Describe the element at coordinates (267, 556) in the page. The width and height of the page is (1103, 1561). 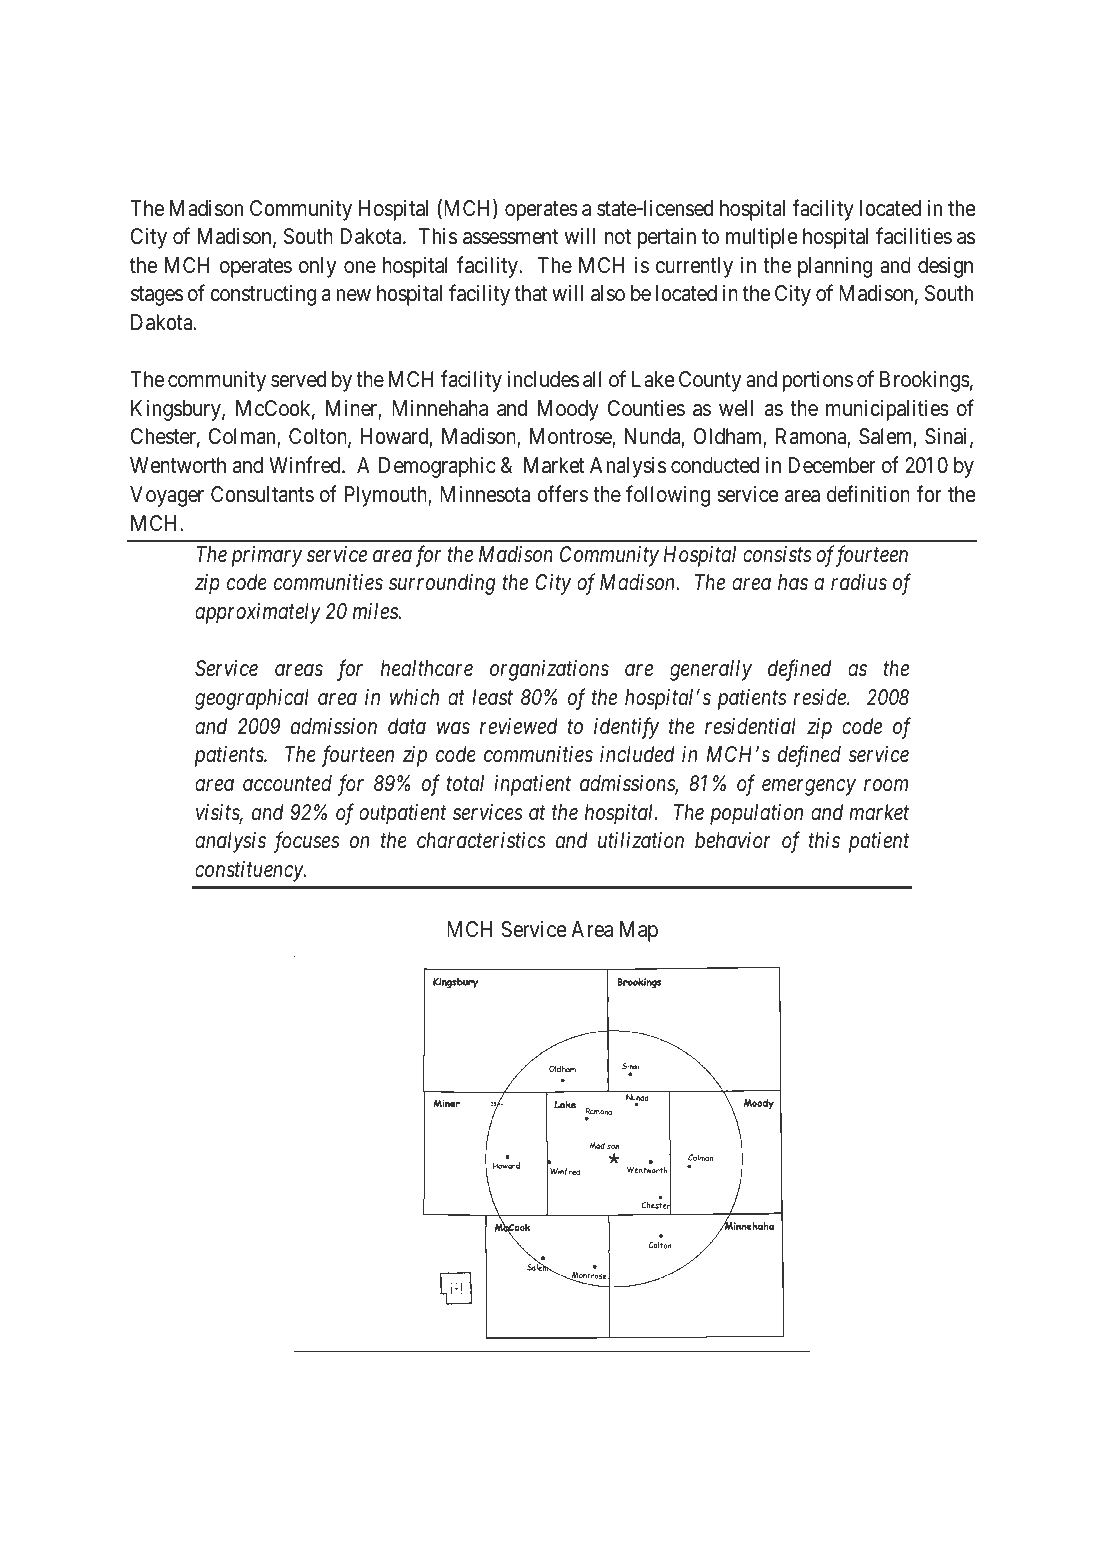
I see `primary` at that location.
